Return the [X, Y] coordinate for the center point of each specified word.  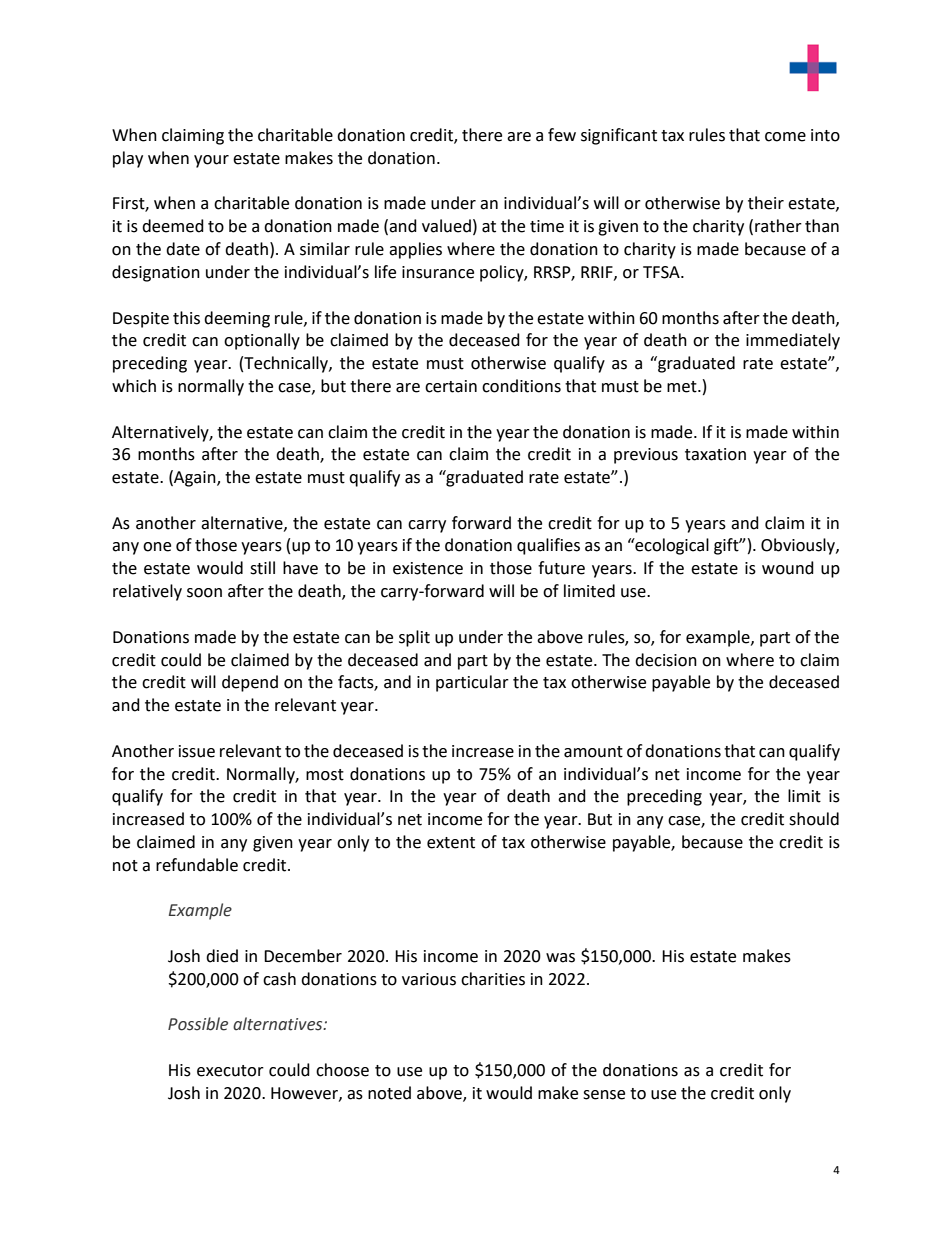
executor [230, 1071]
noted [389, 1093]
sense [604, 1095]
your [211, 161]
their [766, 203]
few [562, 135]
